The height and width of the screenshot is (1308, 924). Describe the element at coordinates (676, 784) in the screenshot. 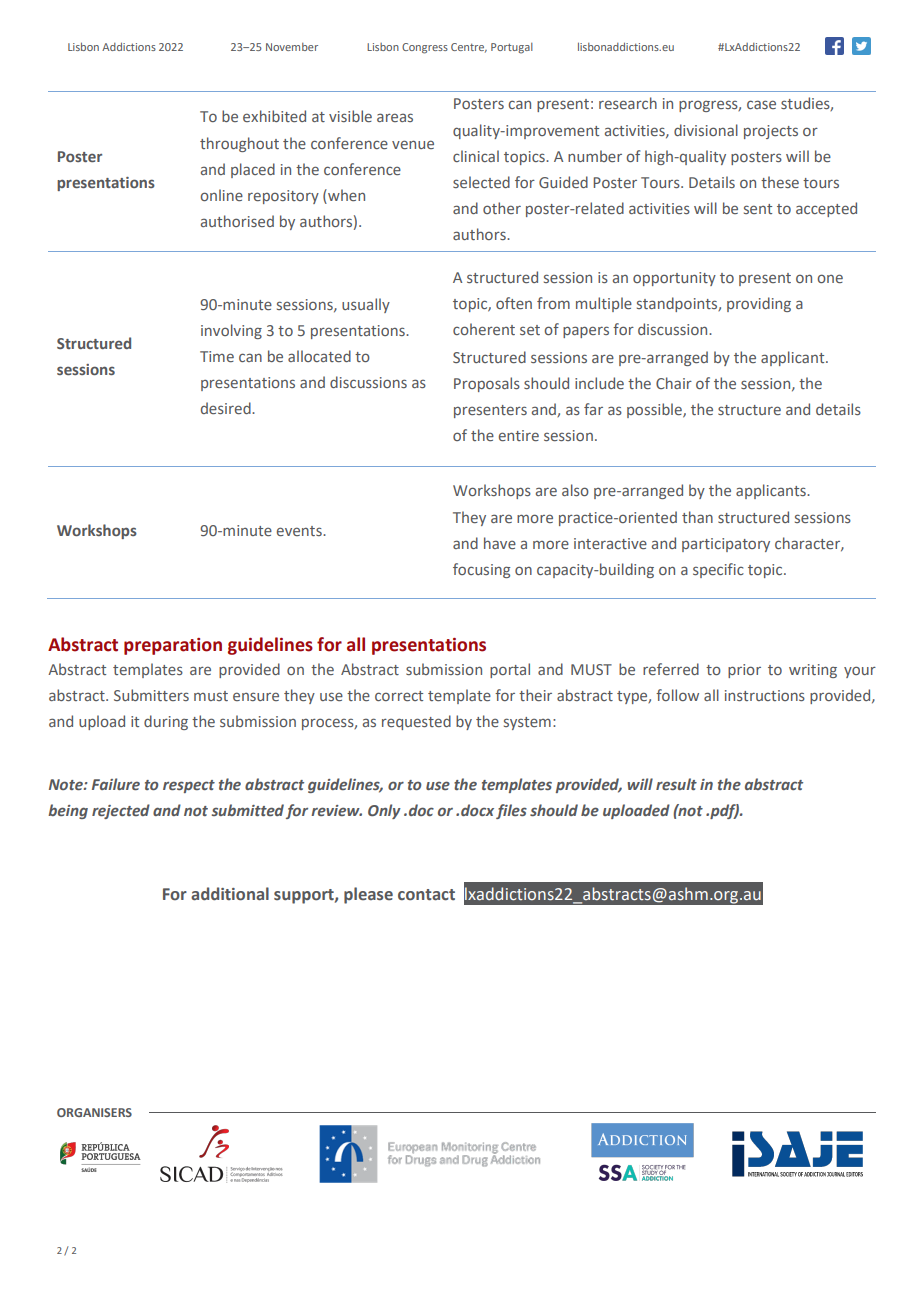

I see `result` at that location.
